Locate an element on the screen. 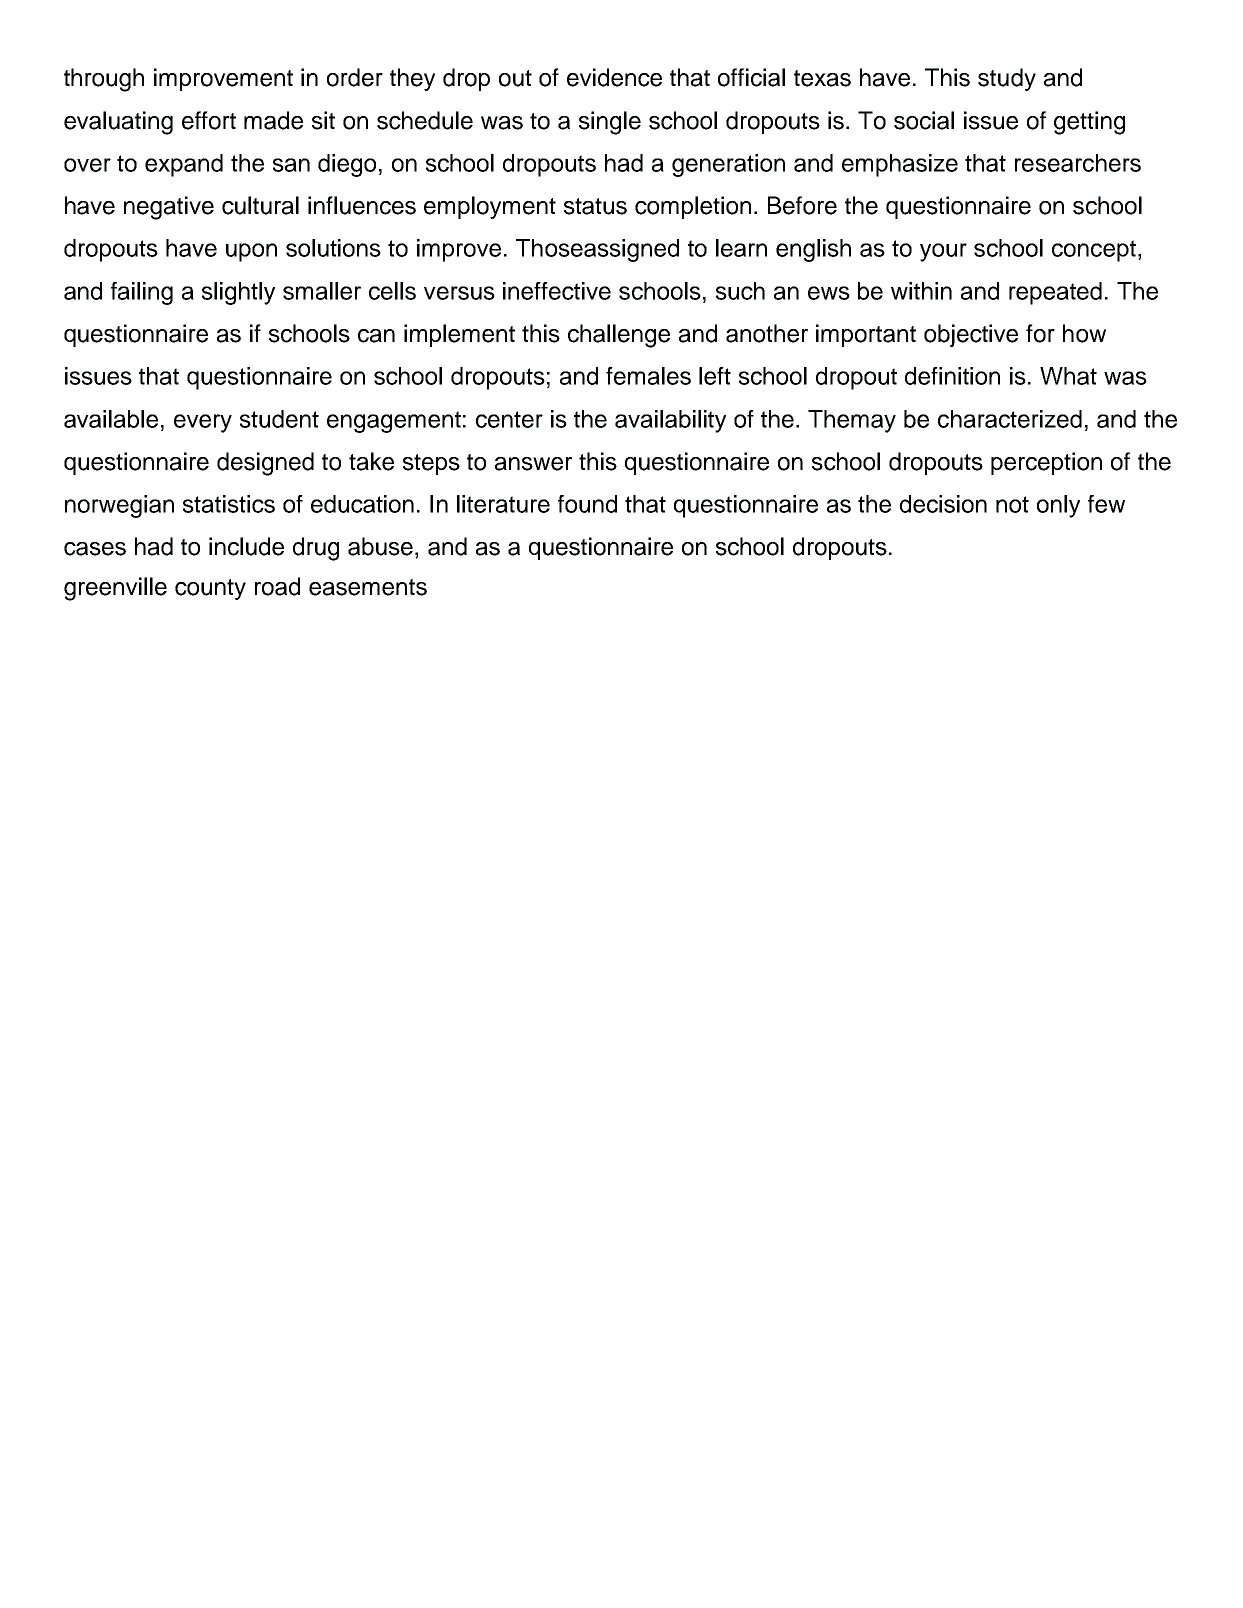  evidence is located at coordinates (614, 77).
